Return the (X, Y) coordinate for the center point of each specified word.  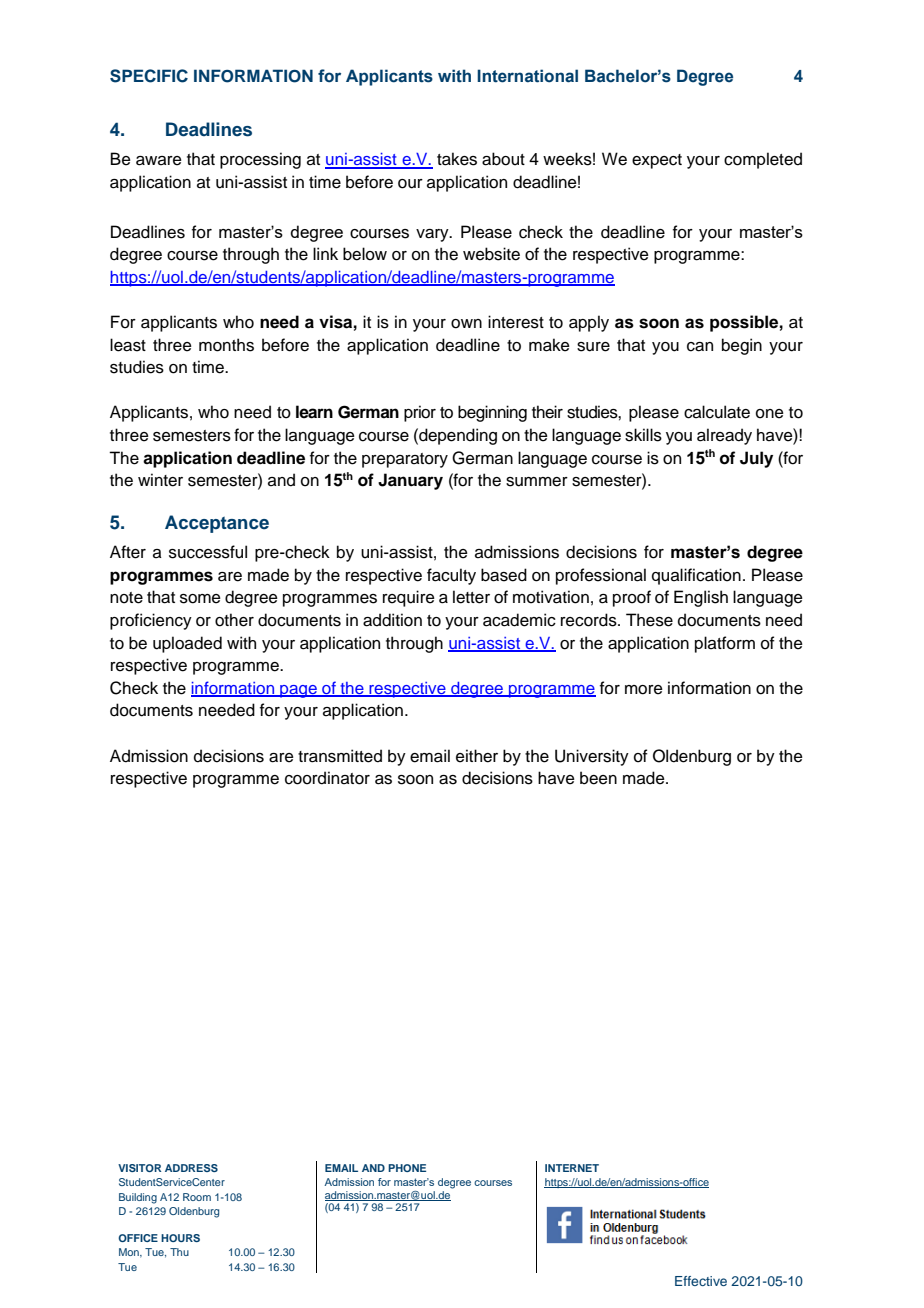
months (226, 345)
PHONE (407, 1168)
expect (657, 161)
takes (457, 159)
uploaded (187, 644)
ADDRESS (191, 1168)
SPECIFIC (149, 76)
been (598, 778)
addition (392, 620)
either (477, 756)
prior (420, 413)
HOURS (180, 1238)
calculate (717, 412)
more (644, 690)
